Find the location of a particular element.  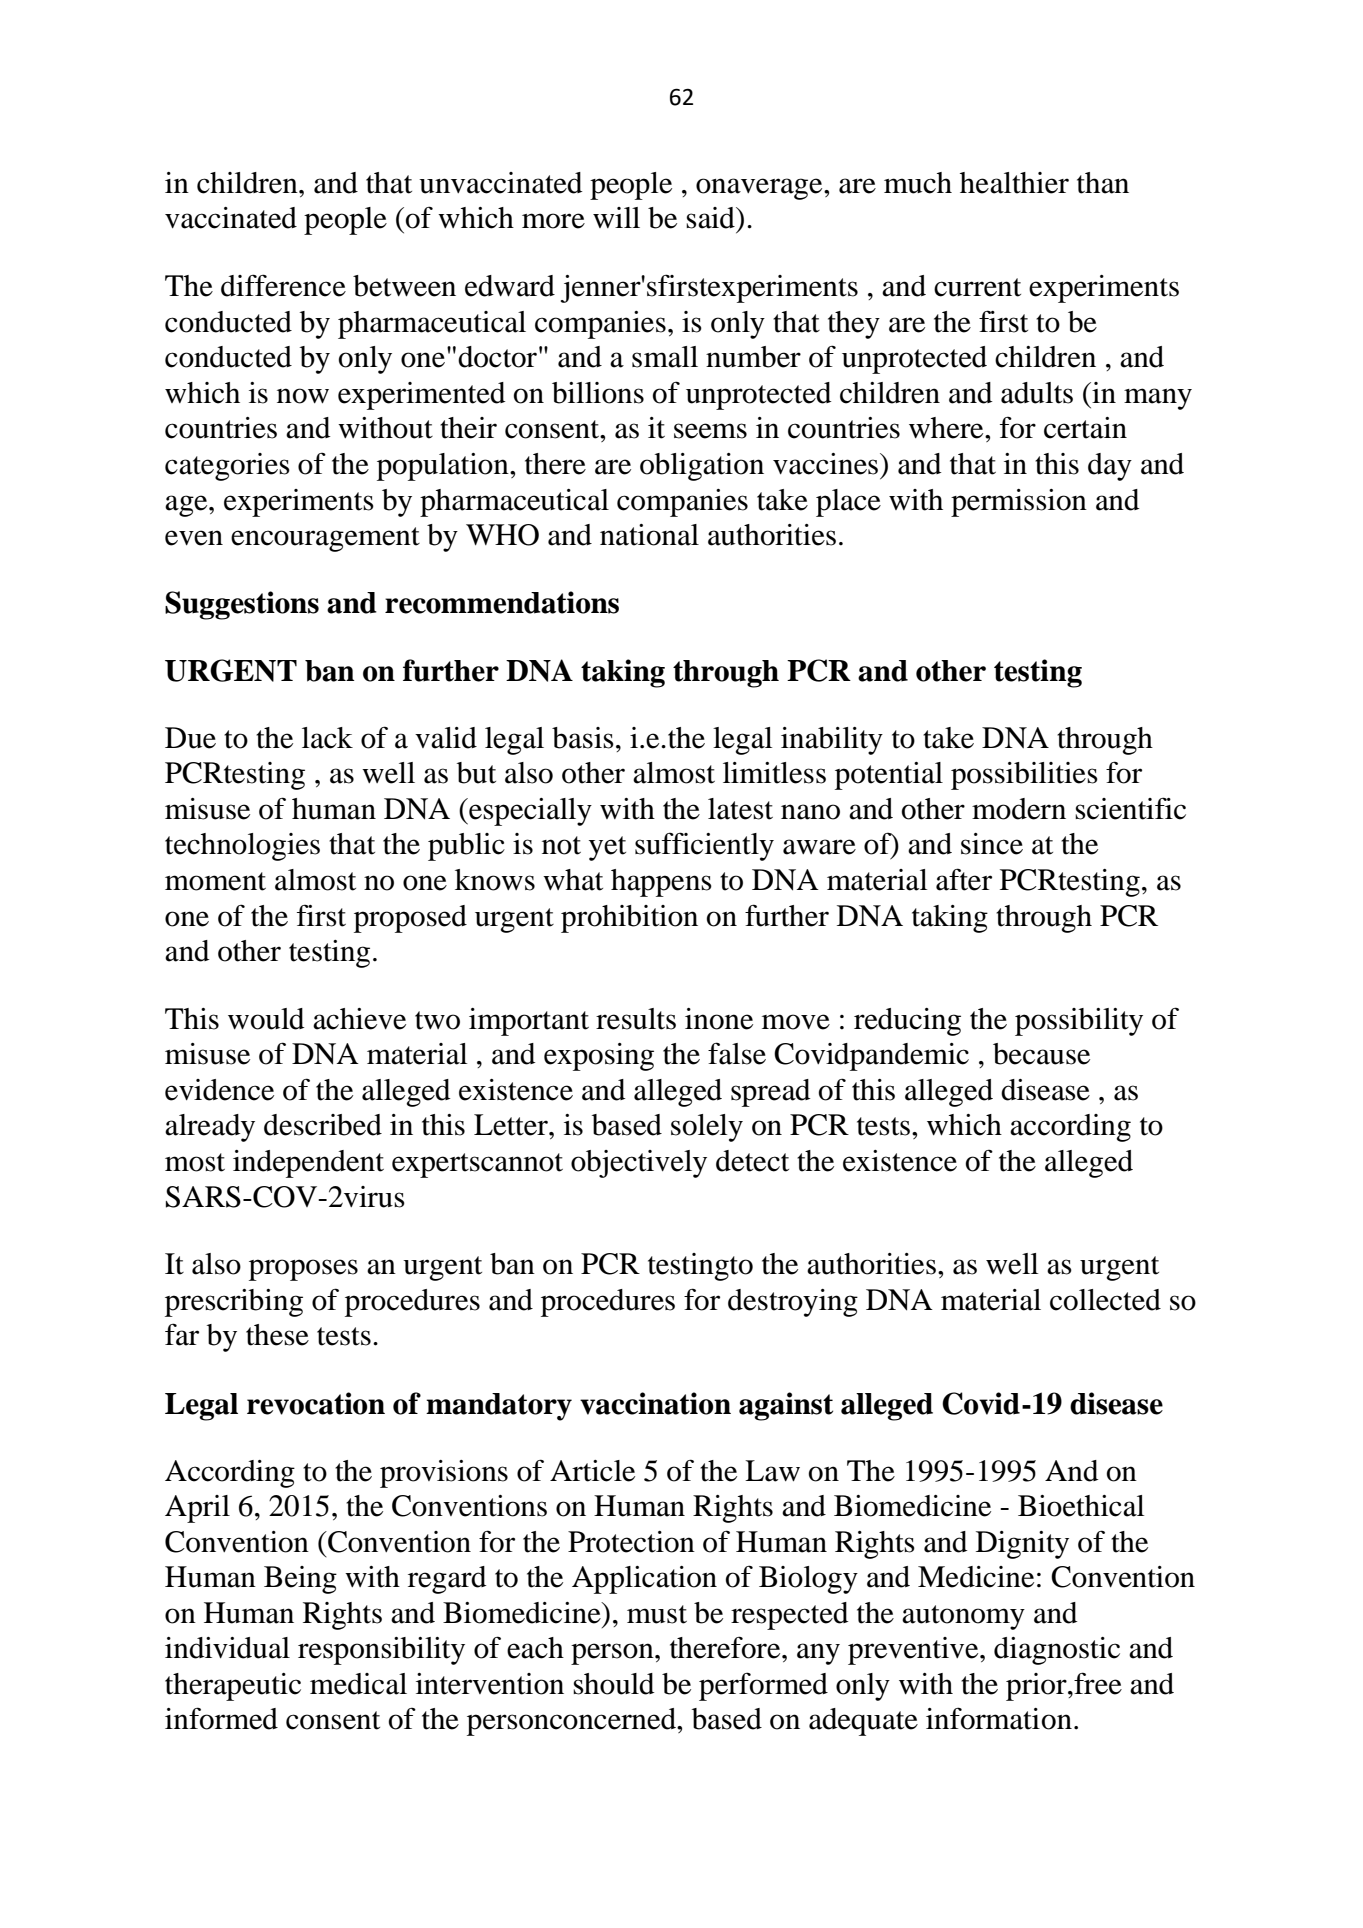

Suggestions is located at coordinates (242, 605).
